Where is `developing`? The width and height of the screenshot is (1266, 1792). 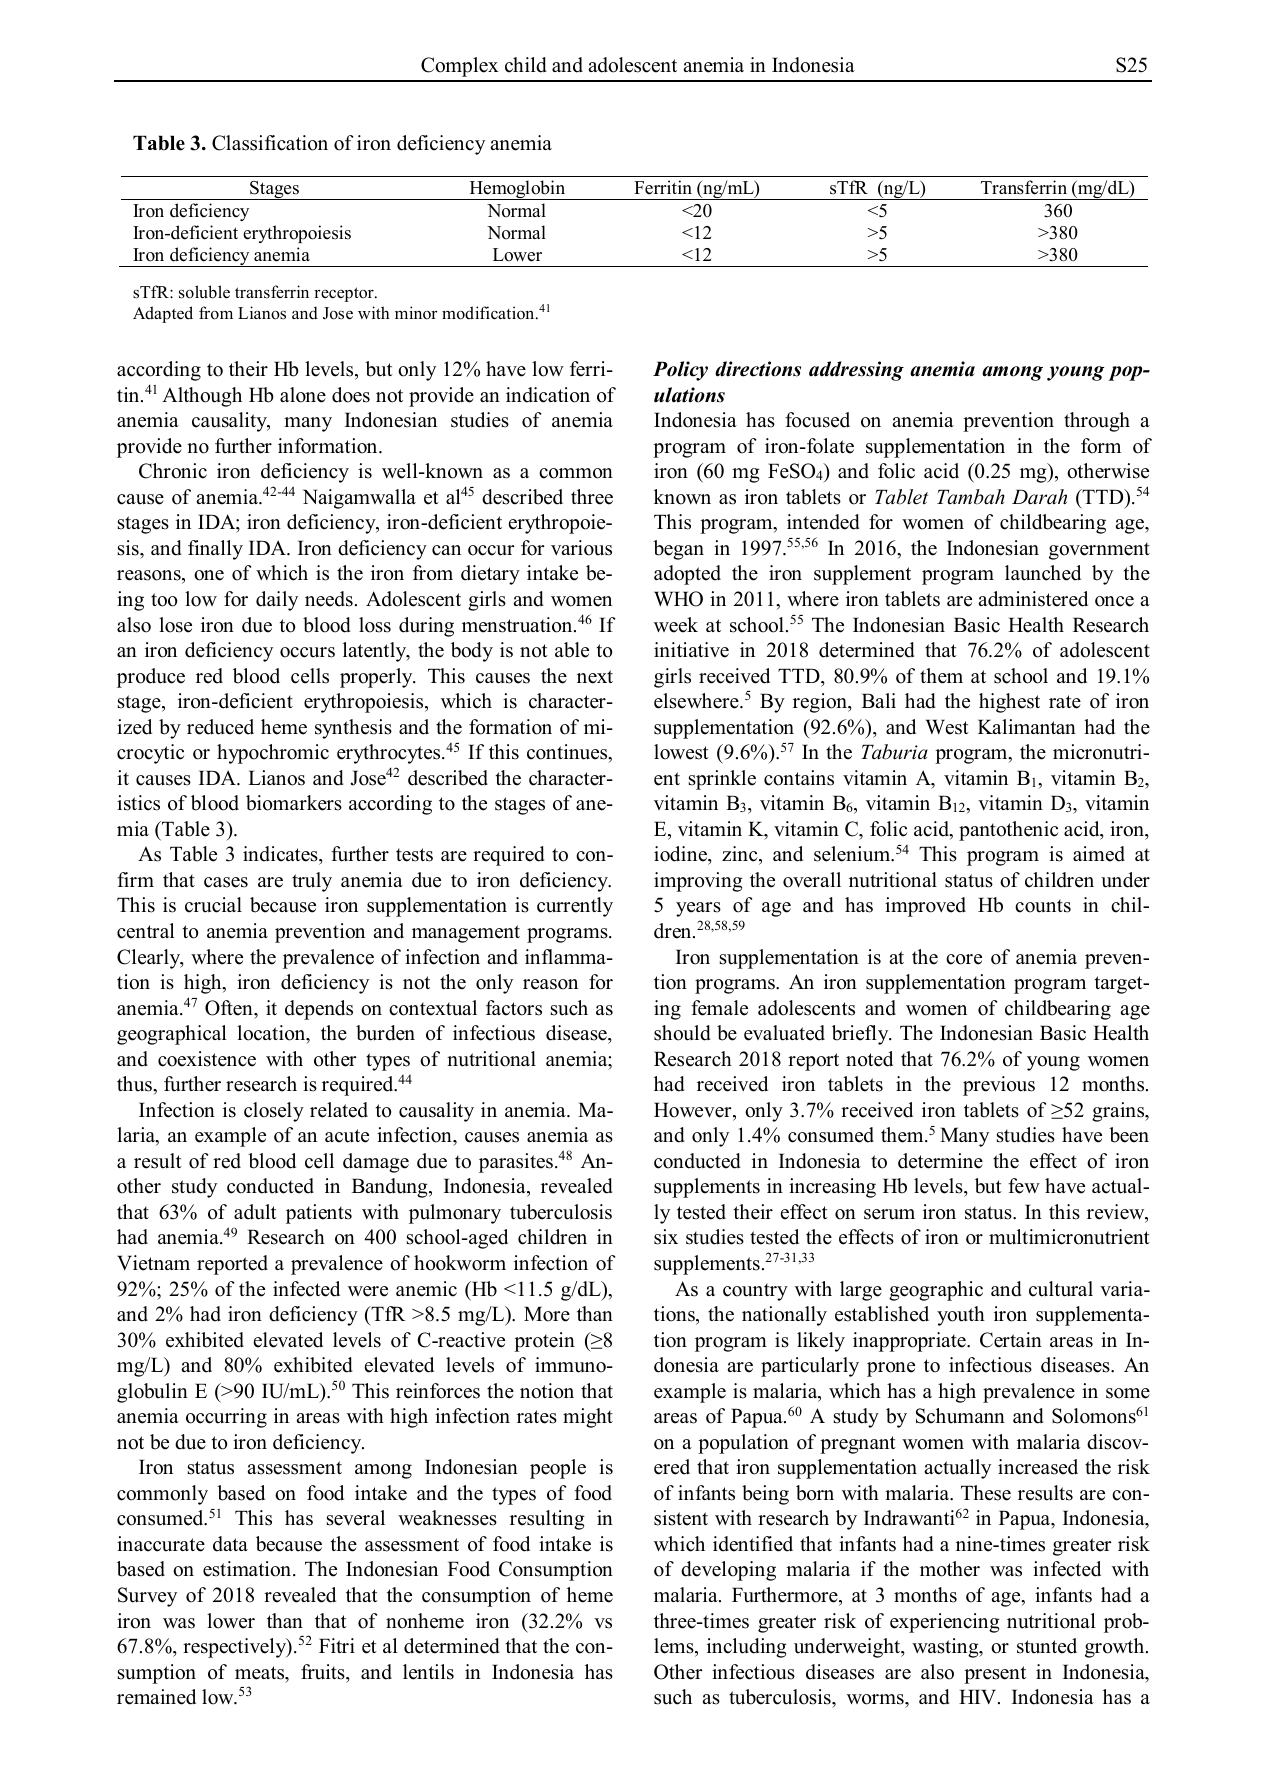
developing is located at coordinates (728, 1571).
